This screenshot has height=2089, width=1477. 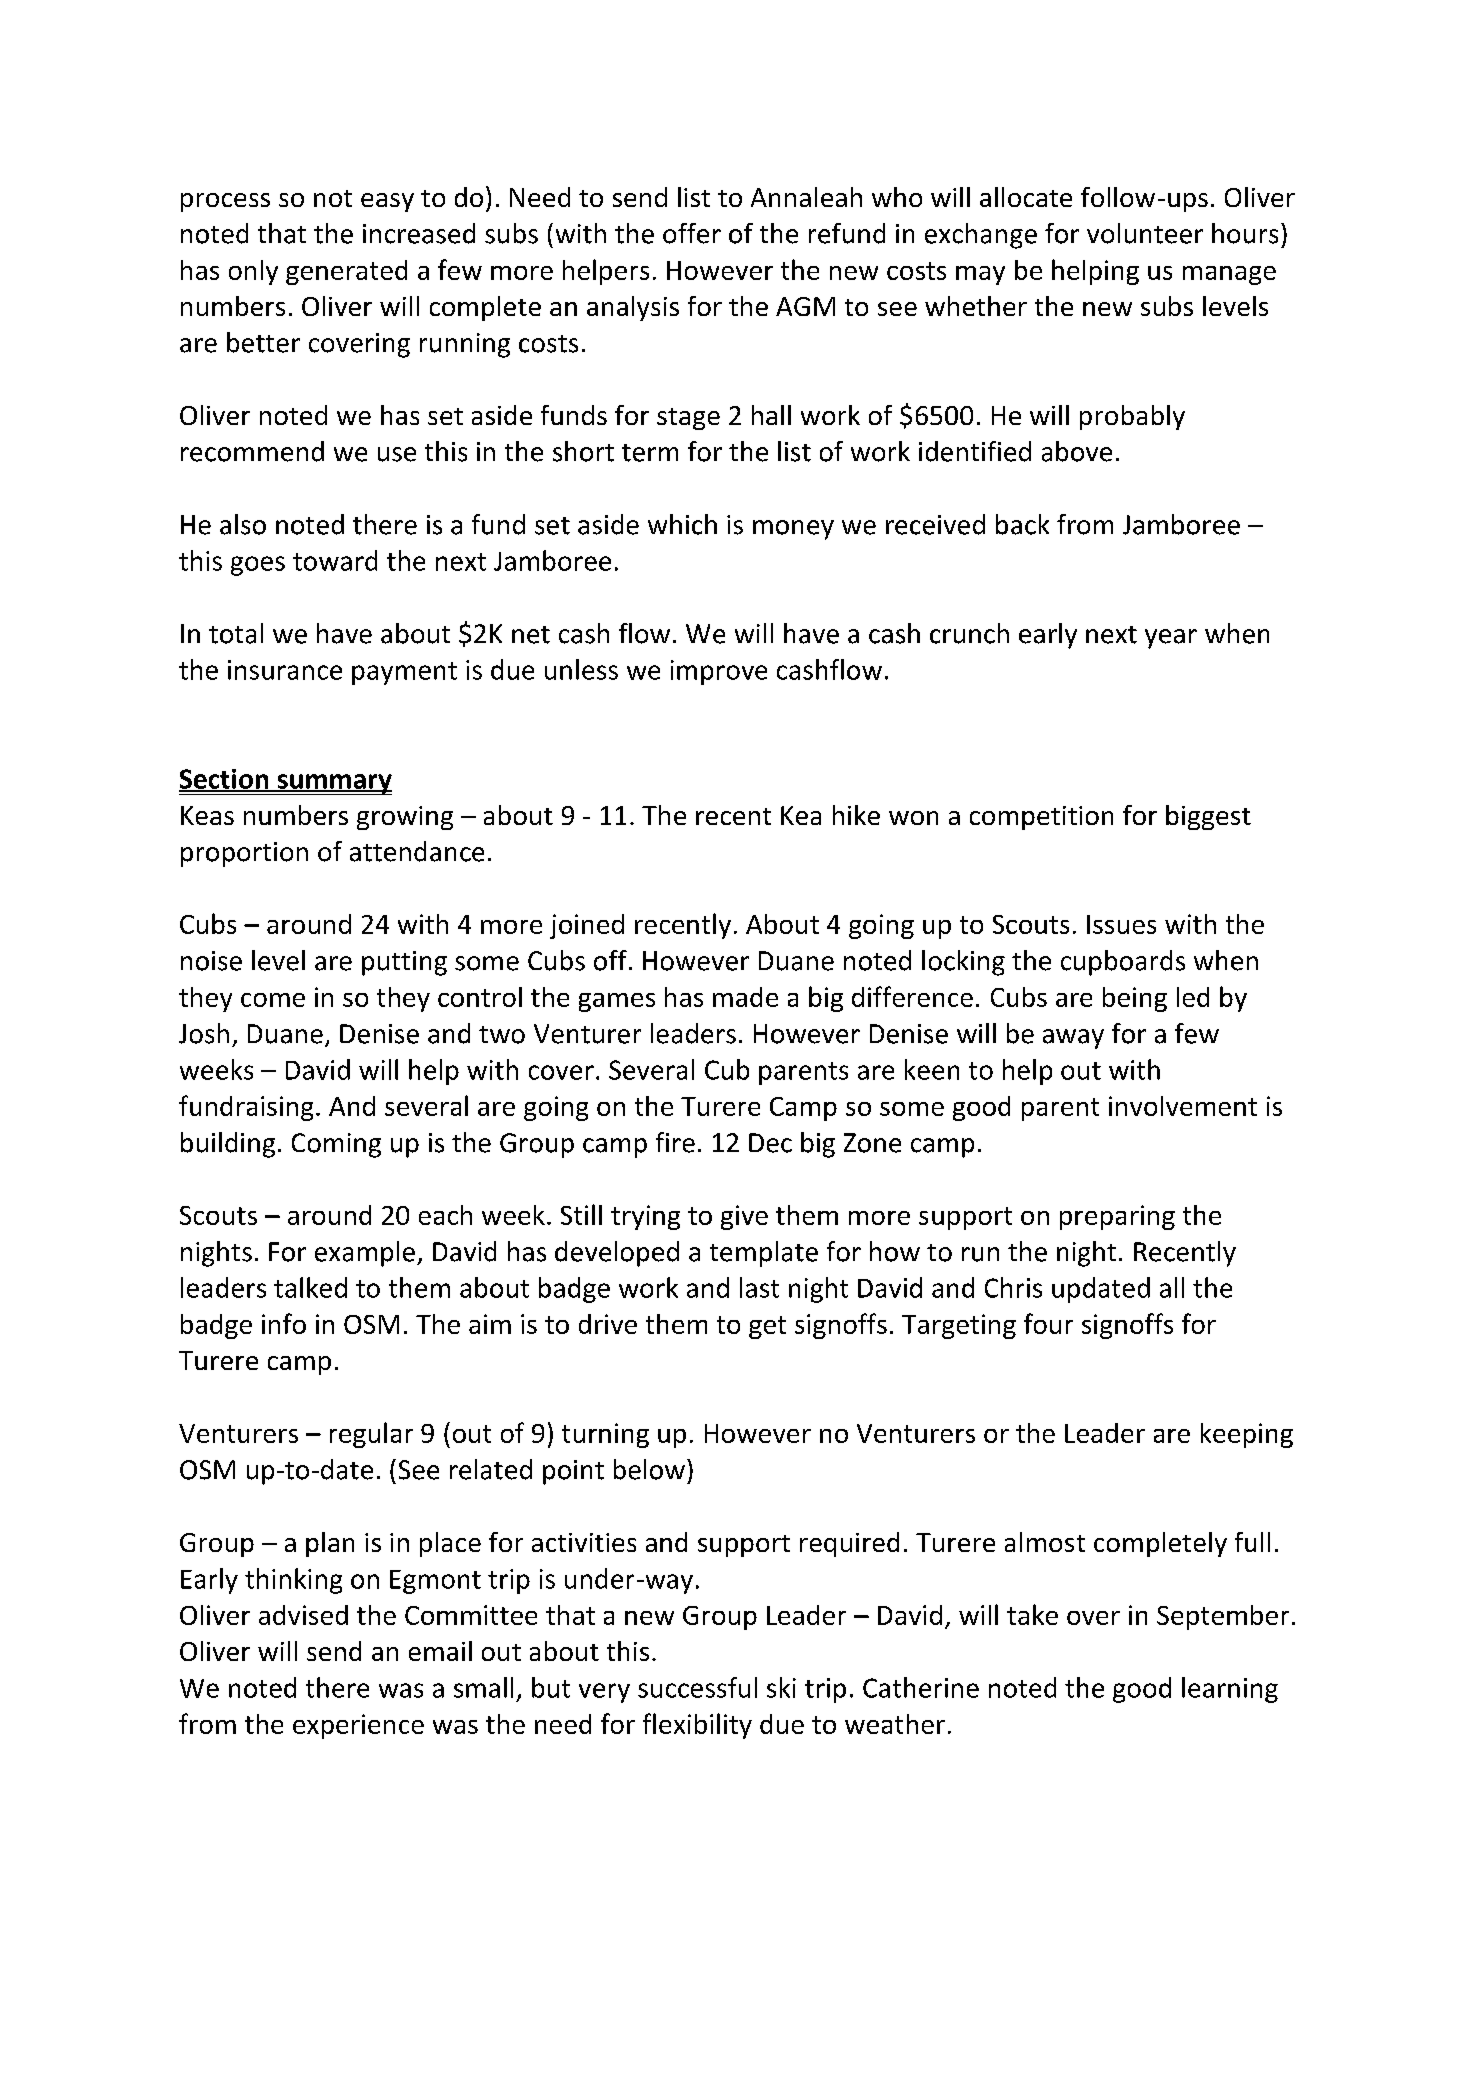 I want to click on summary, so click(x=333, y=784).
